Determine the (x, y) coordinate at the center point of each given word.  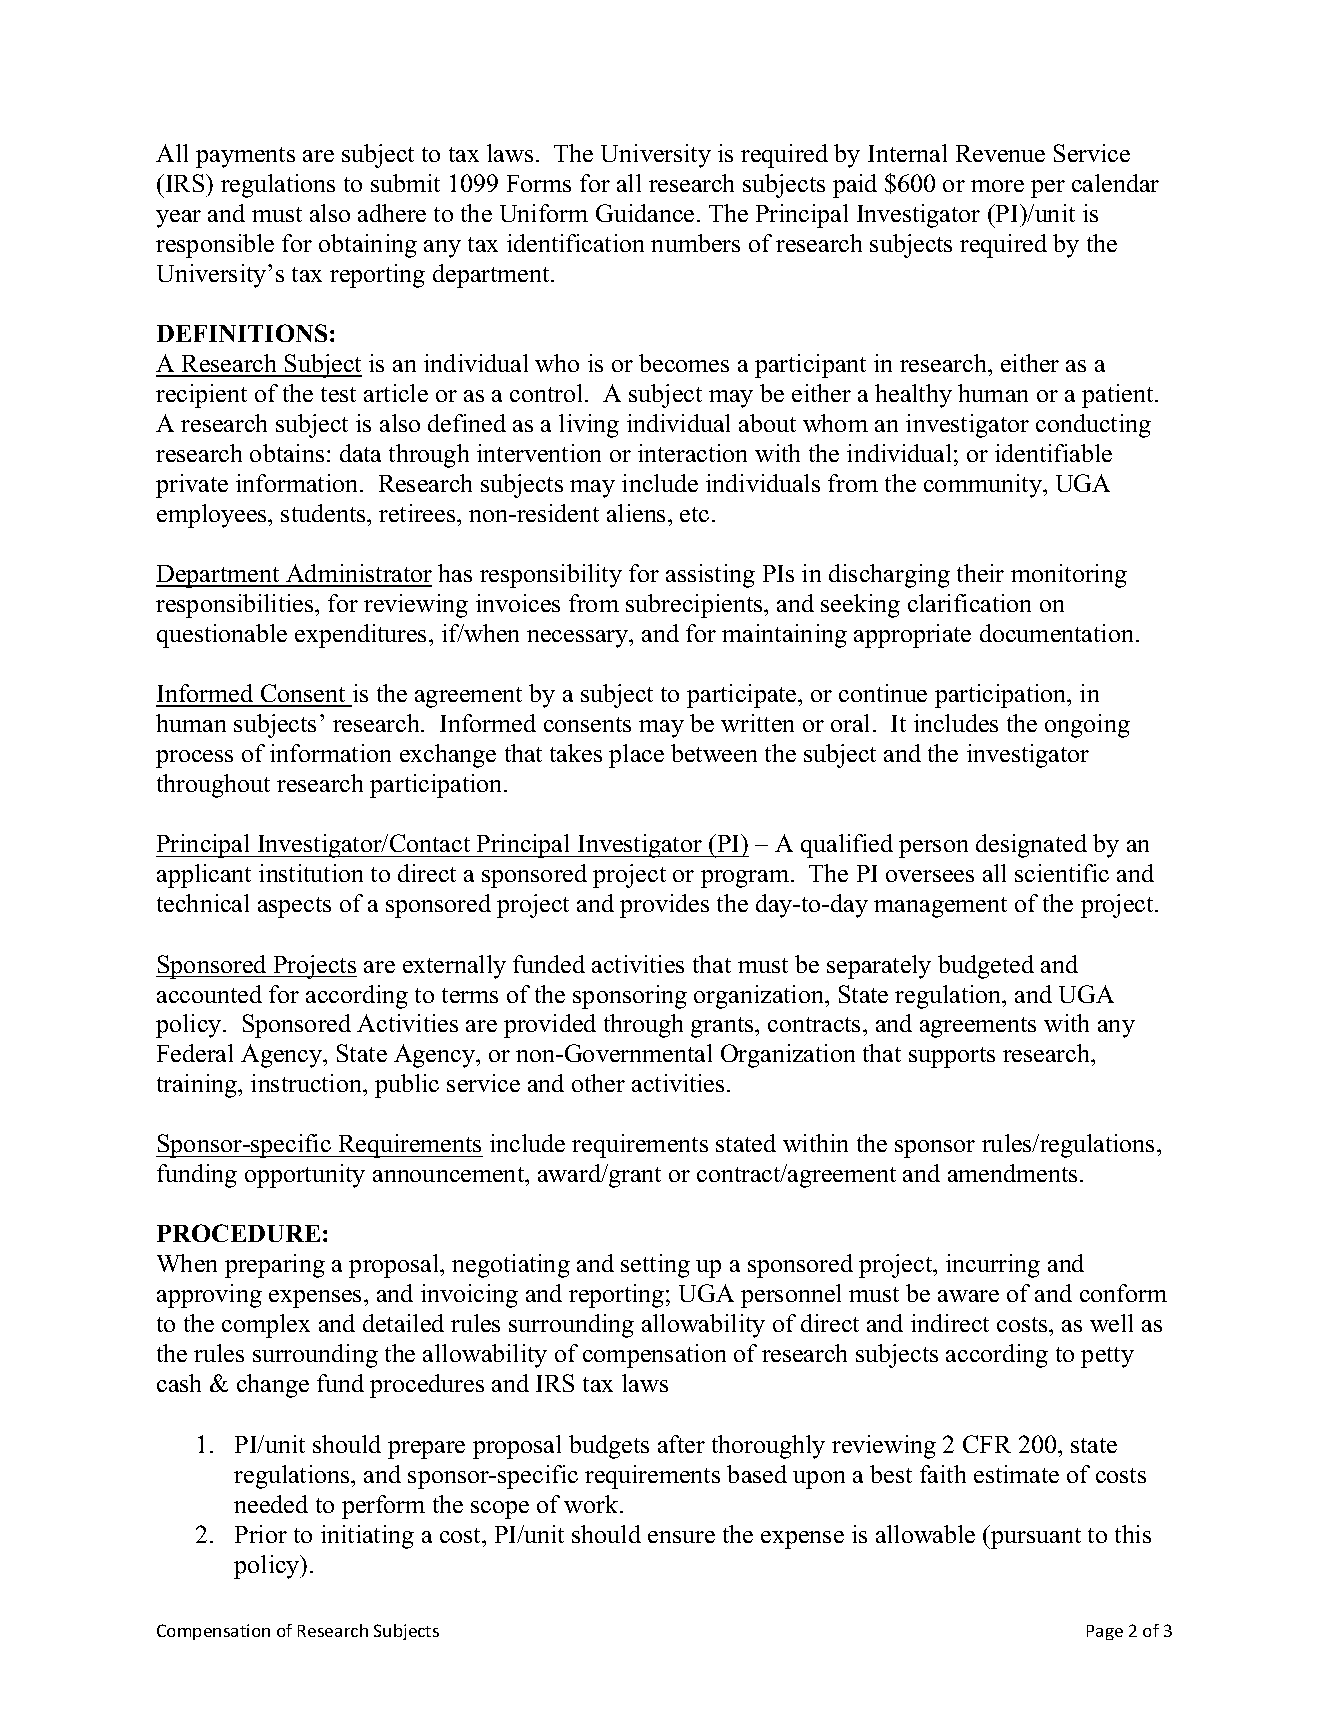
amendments (1014, 1173)
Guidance (645, 213)
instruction (308, 1085)
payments (245, 157)
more (997, 186)
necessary (579, 639)
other (598, 1083)
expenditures (362, 636)
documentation (1058, 633)
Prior (261, 1534)
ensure (681, 1537)
